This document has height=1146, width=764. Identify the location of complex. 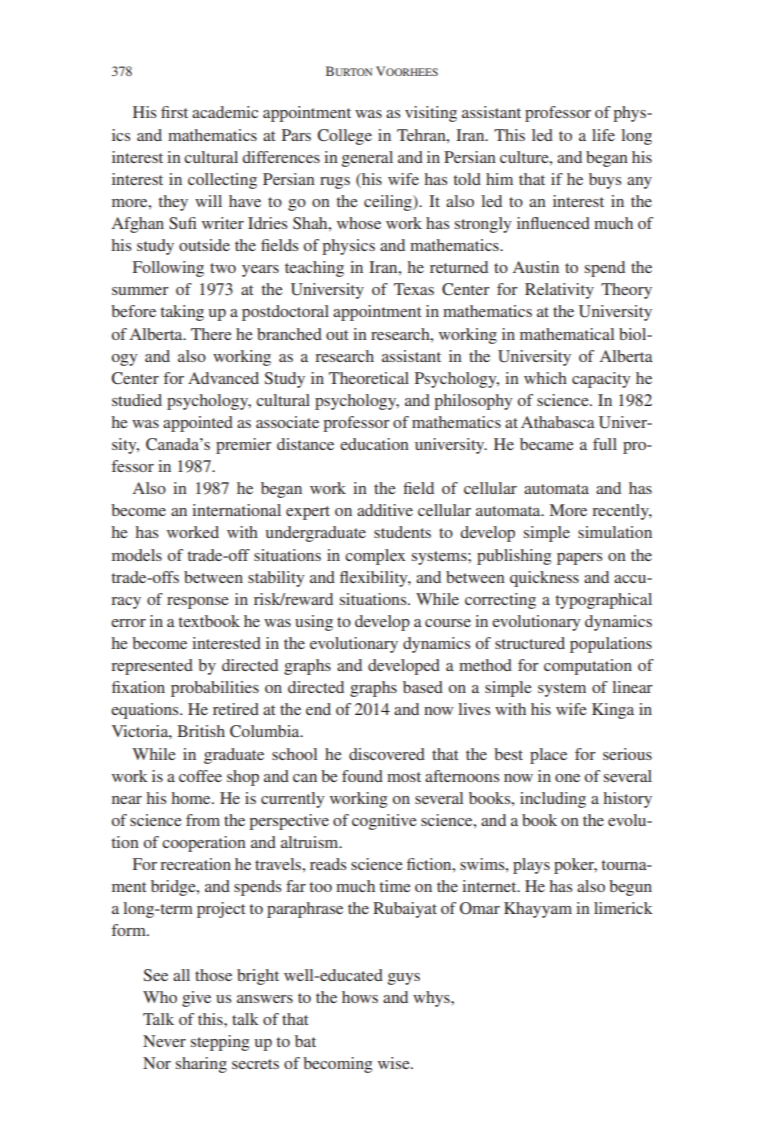
(375, 557).
